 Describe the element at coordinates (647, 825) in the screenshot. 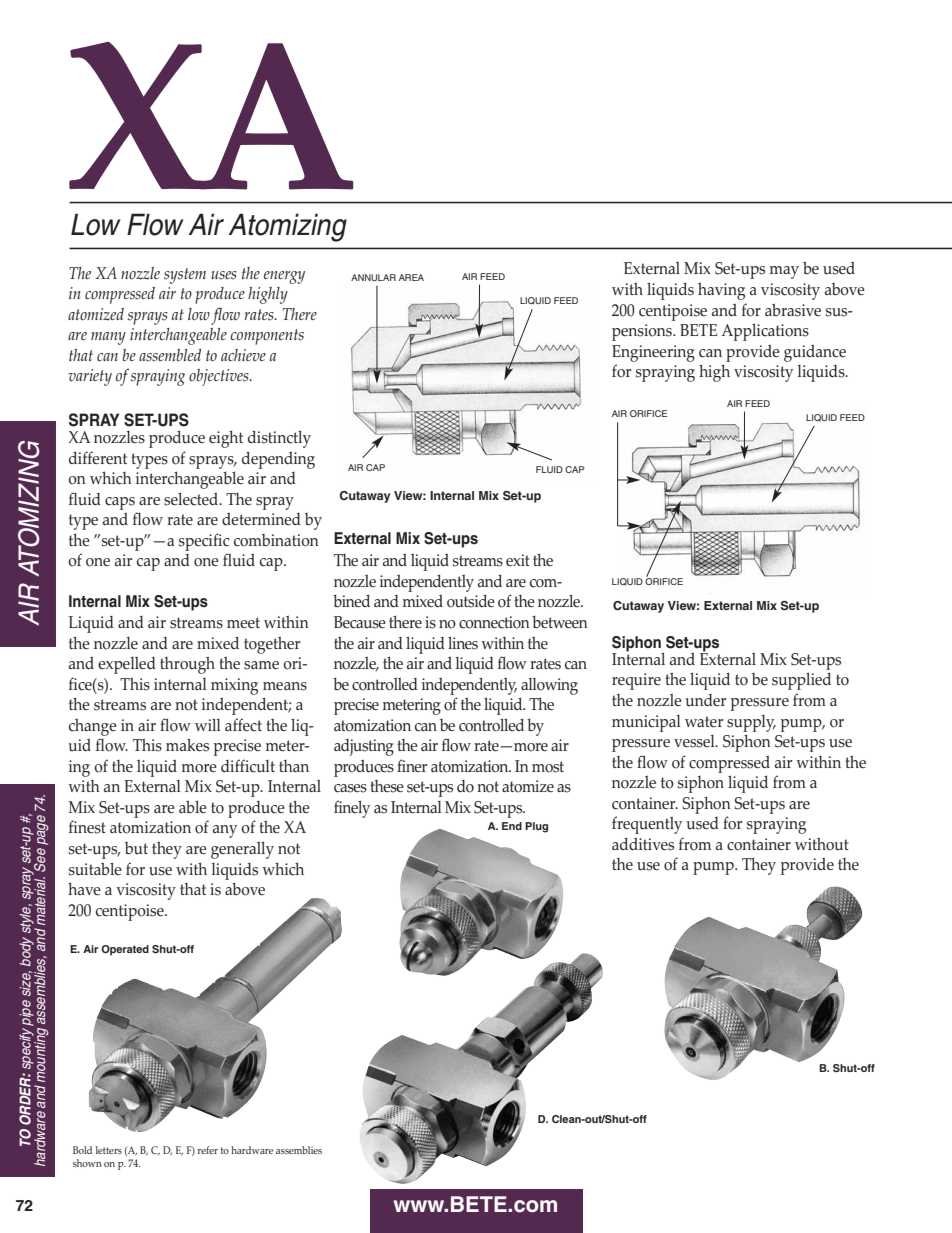

I see `frequently` at that location.
